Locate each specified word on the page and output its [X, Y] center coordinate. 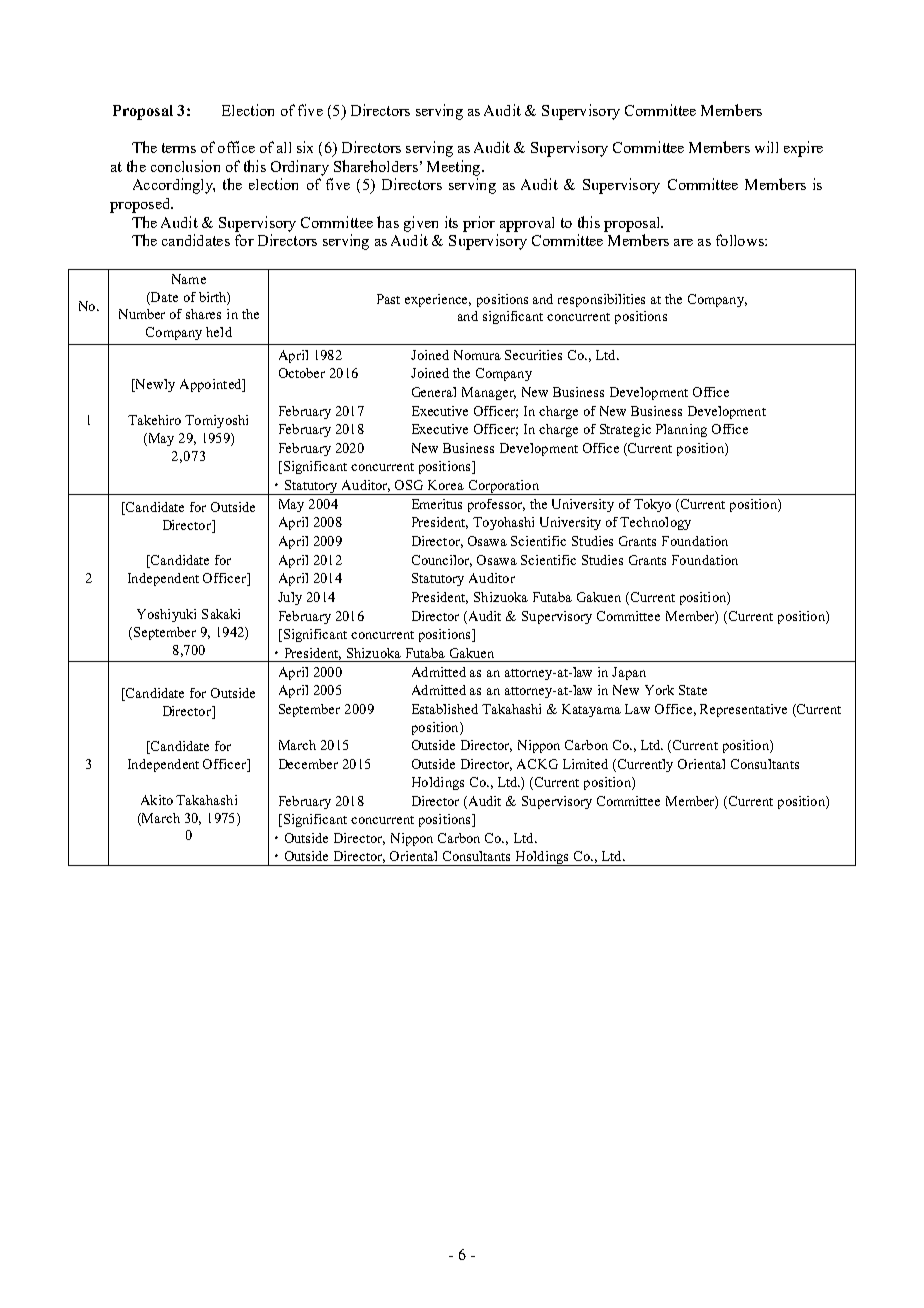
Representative [743, 710]
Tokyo [652, 505]
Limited [585, 764]
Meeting [455, 168]
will [766, 147]
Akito [157, 800]
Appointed [212, 385]
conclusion [185, 166]
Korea [446, 485]
